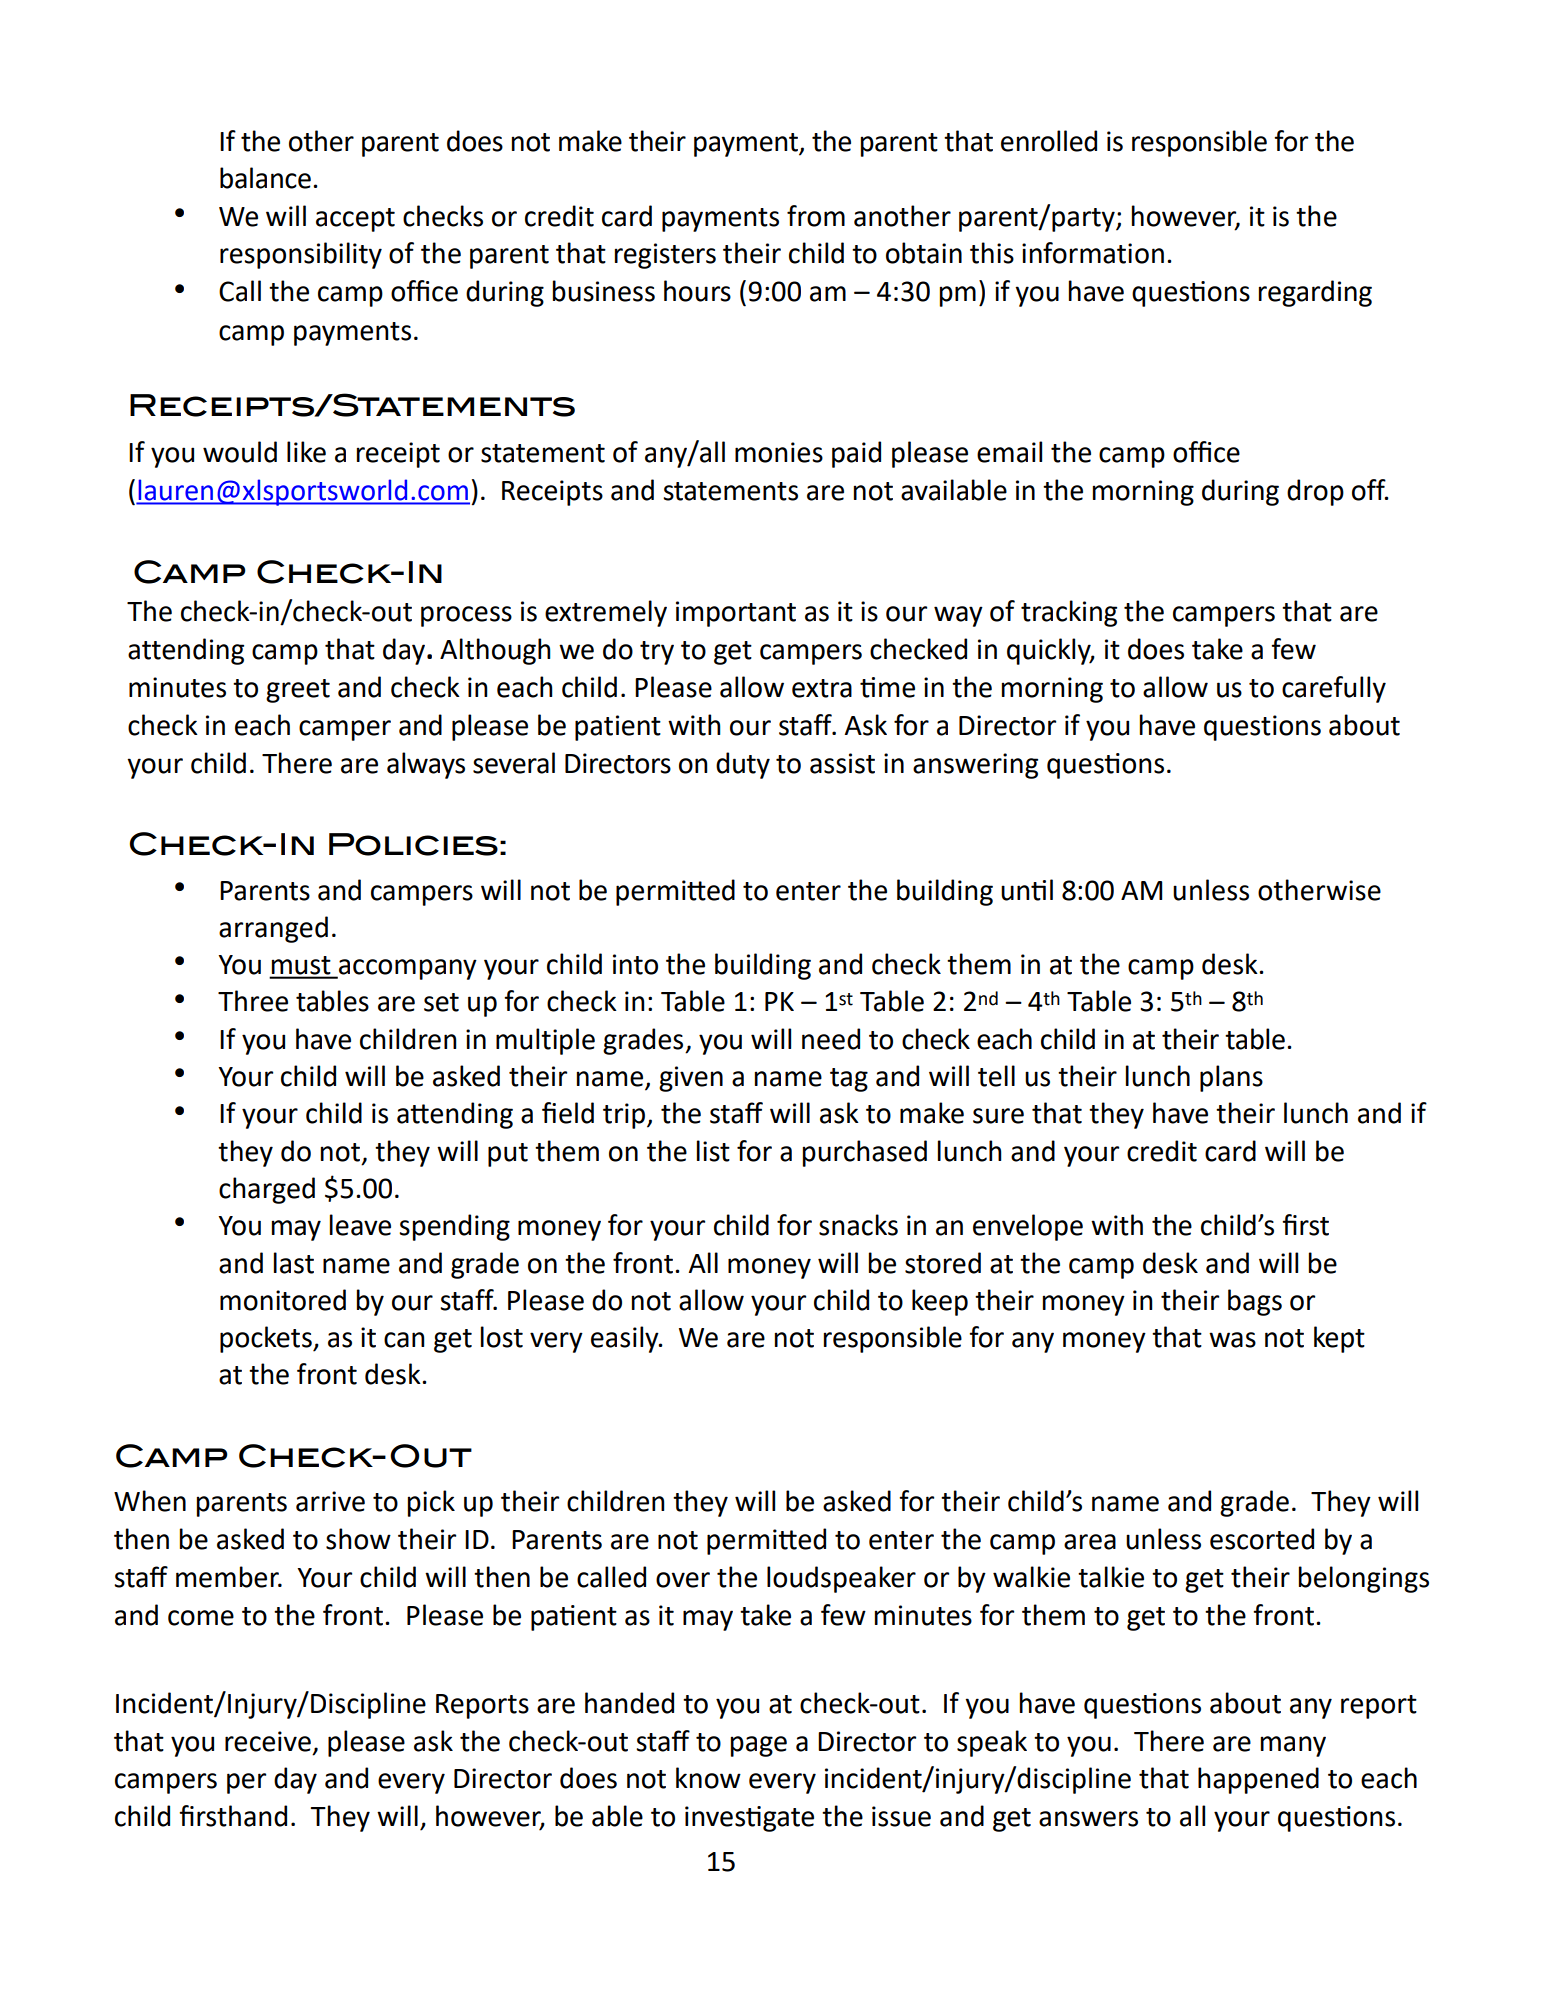  Describe the element at coordinates (1093, 253) in the page. I see `information` at that location.
